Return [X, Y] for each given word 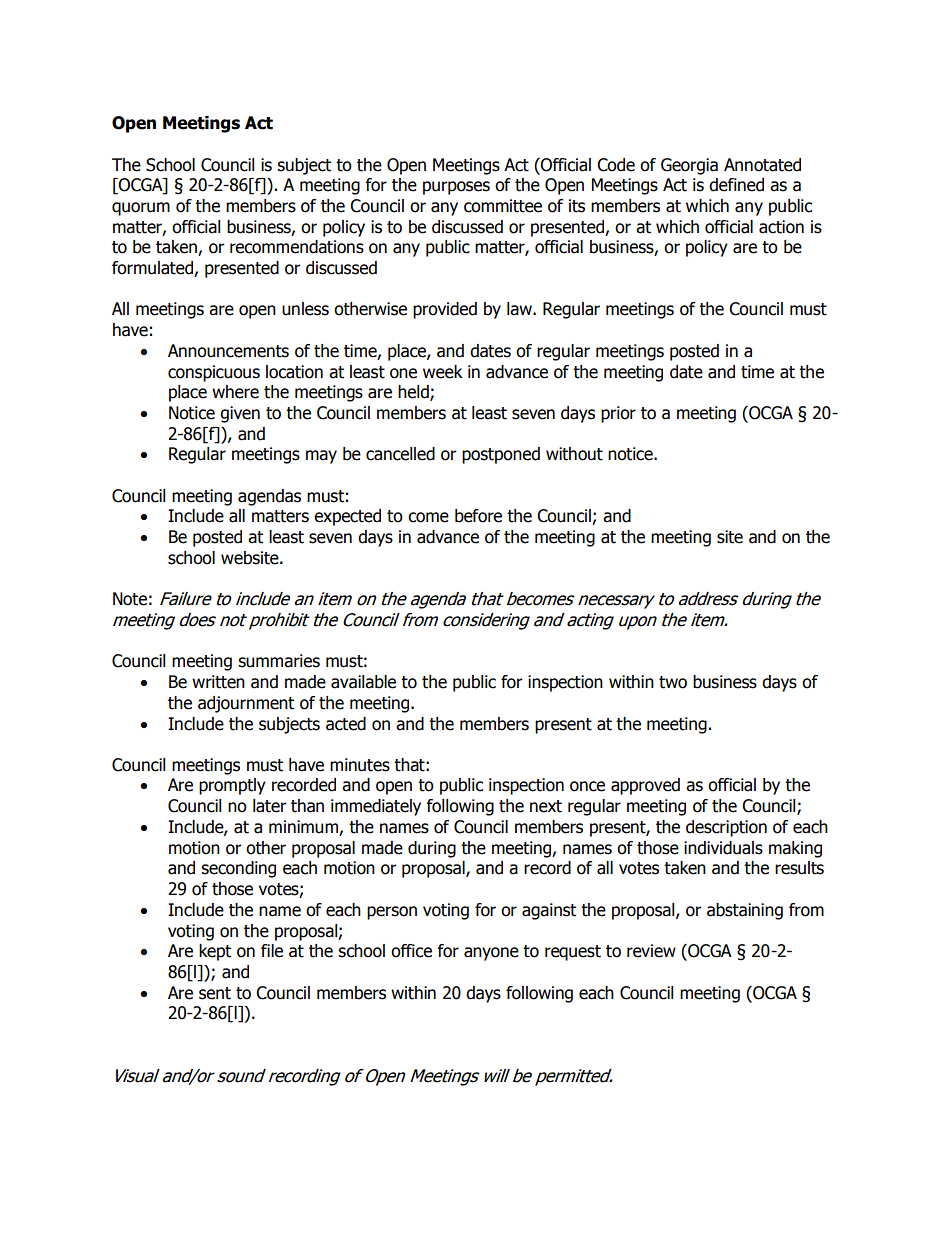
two [673, 682]
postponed [501, 455]
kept [215, 952]
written [218, 682]
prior [618, 414]
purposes [456, 188]
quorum [141, 209]
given [240, 414]
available [363, 682]
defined [736, 185]
